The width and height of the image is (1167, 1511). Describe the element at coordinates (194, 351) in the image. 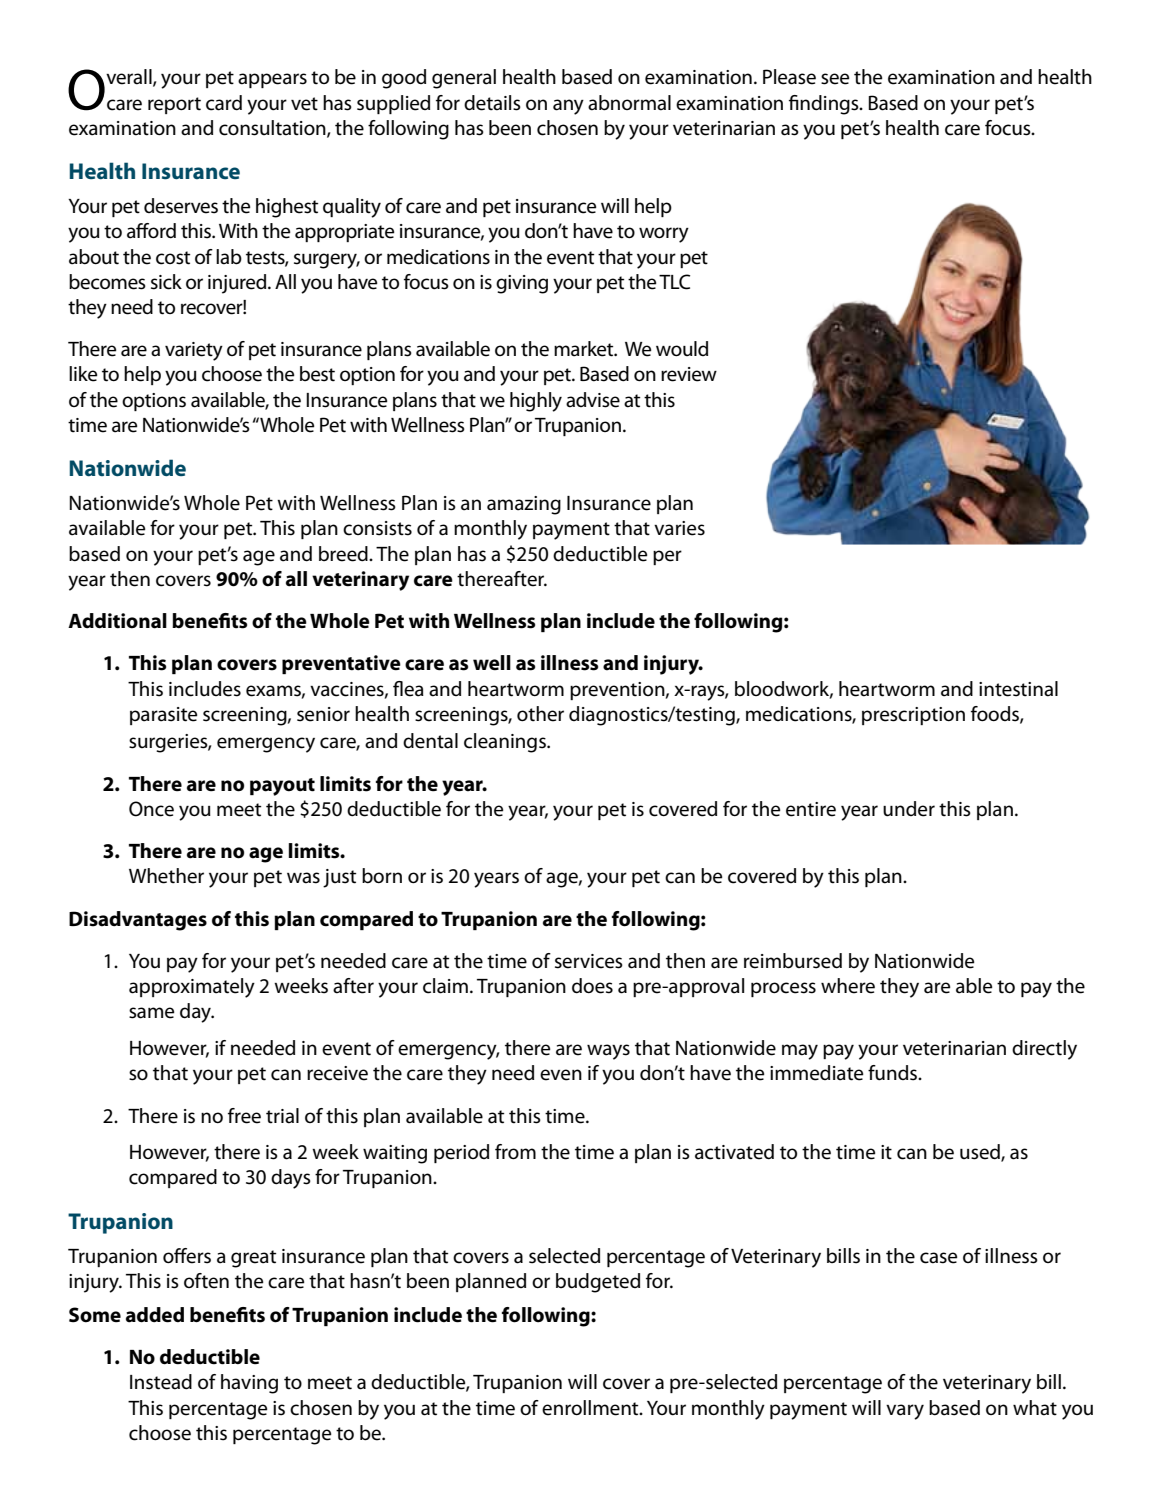

I see `variety` at that location.
